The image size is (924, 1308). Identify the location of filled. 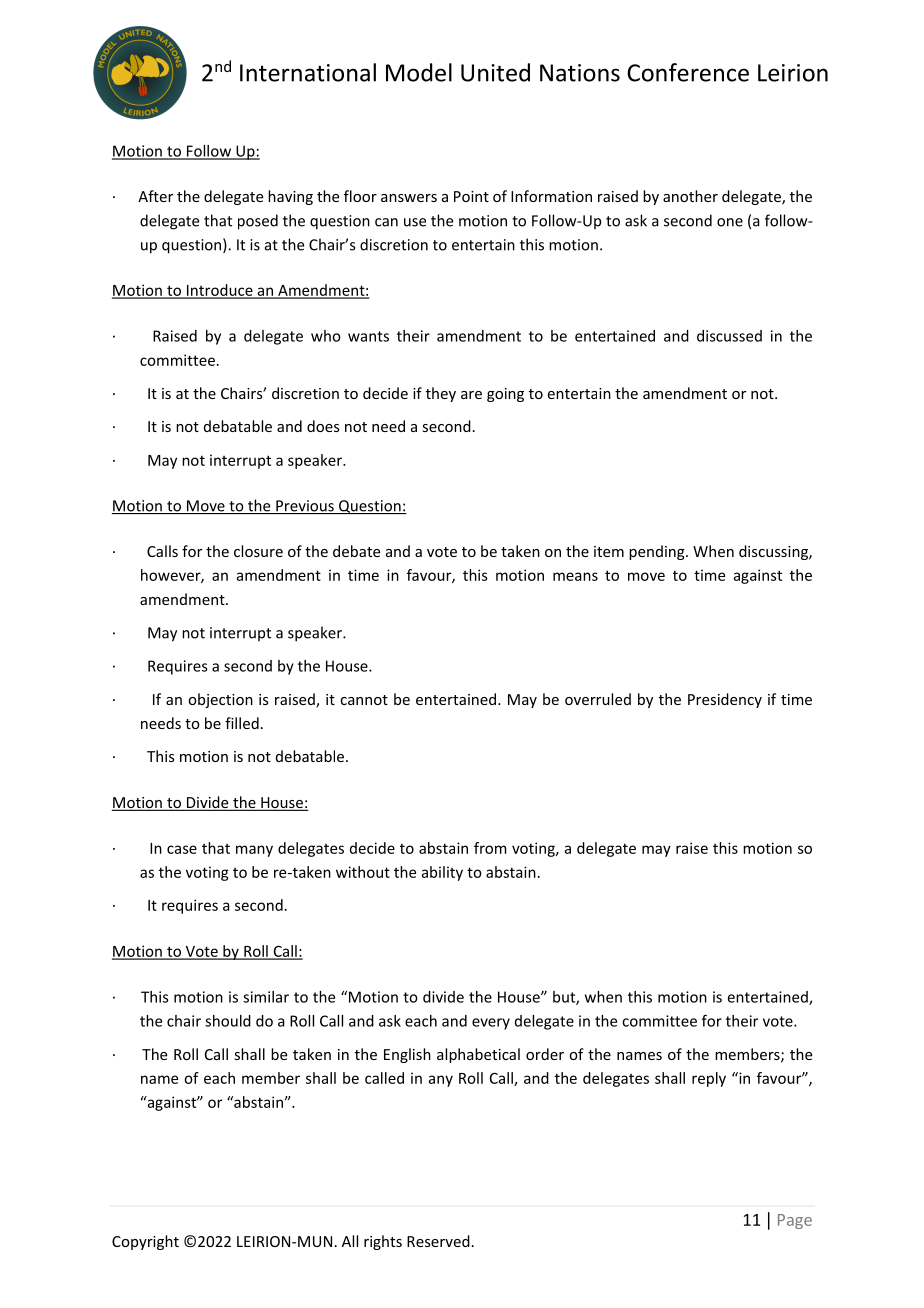
(242, 723).
